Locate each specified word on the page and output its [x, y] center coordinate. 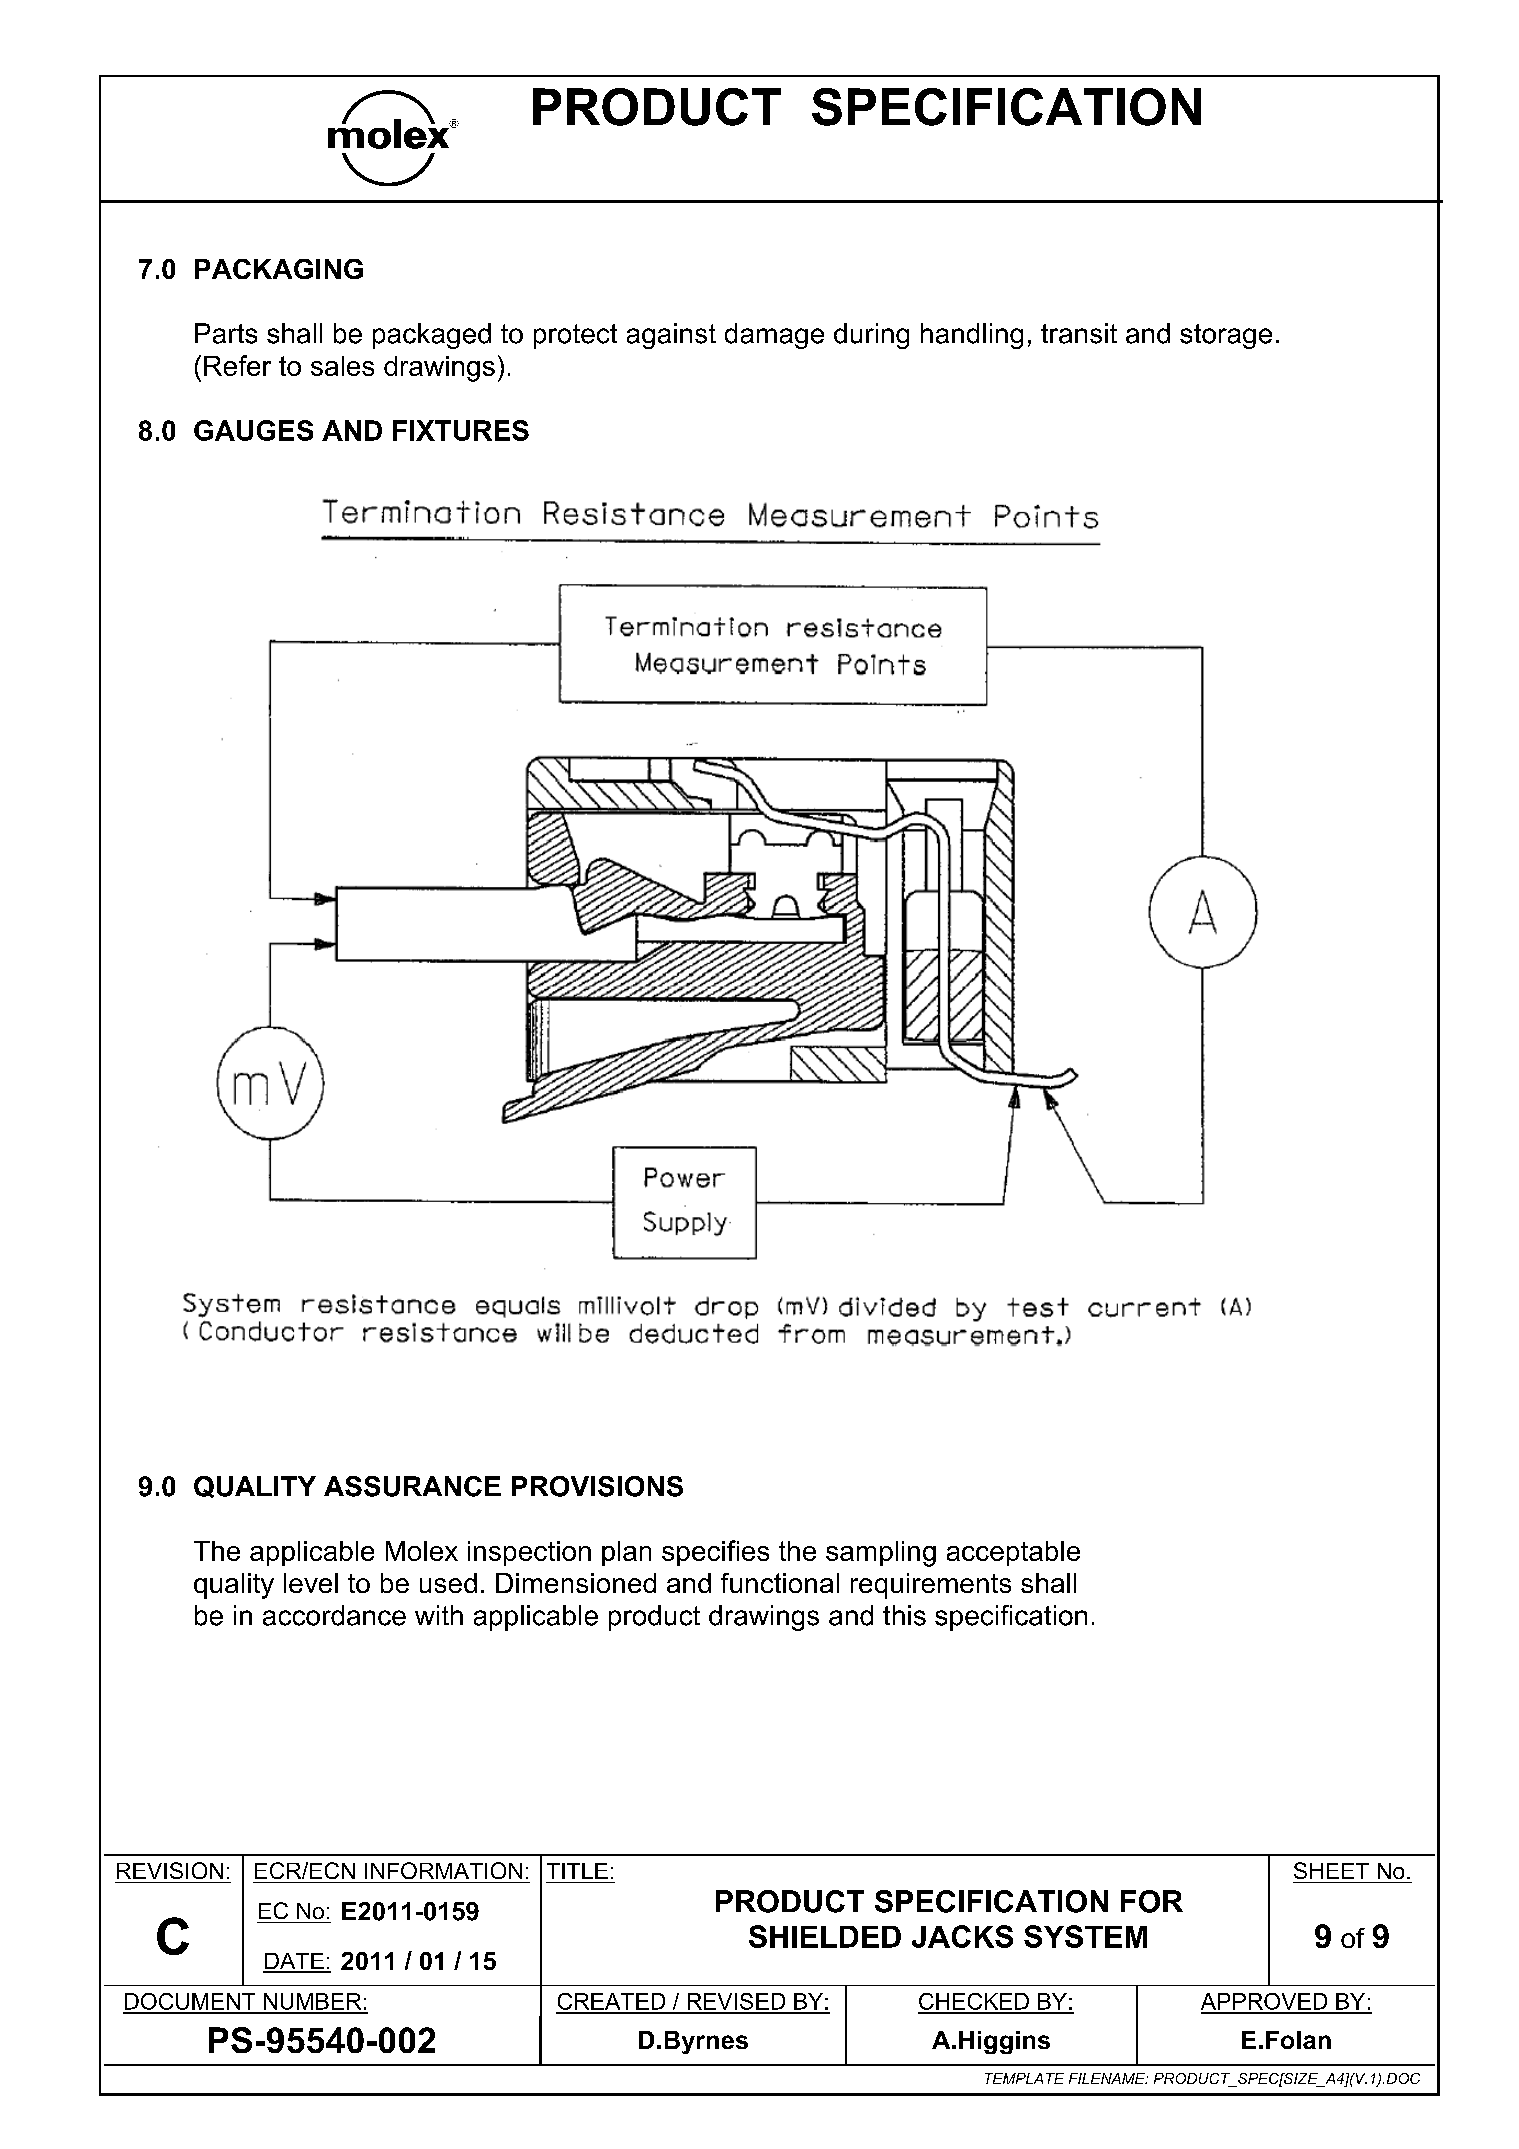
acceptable [1013, 1553]
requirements [931, 1586]
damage [774, 336]
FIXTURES [461, 430]
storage [1226, 336]
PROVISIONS [597, 1486]
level [311, 1583]
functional [780, 1583]
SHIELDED [825, 1936]
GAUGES [253, 430]
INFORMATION [443, 1870]
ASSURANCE [412, 1486]
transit [1079, 333]
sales [342, 366]
